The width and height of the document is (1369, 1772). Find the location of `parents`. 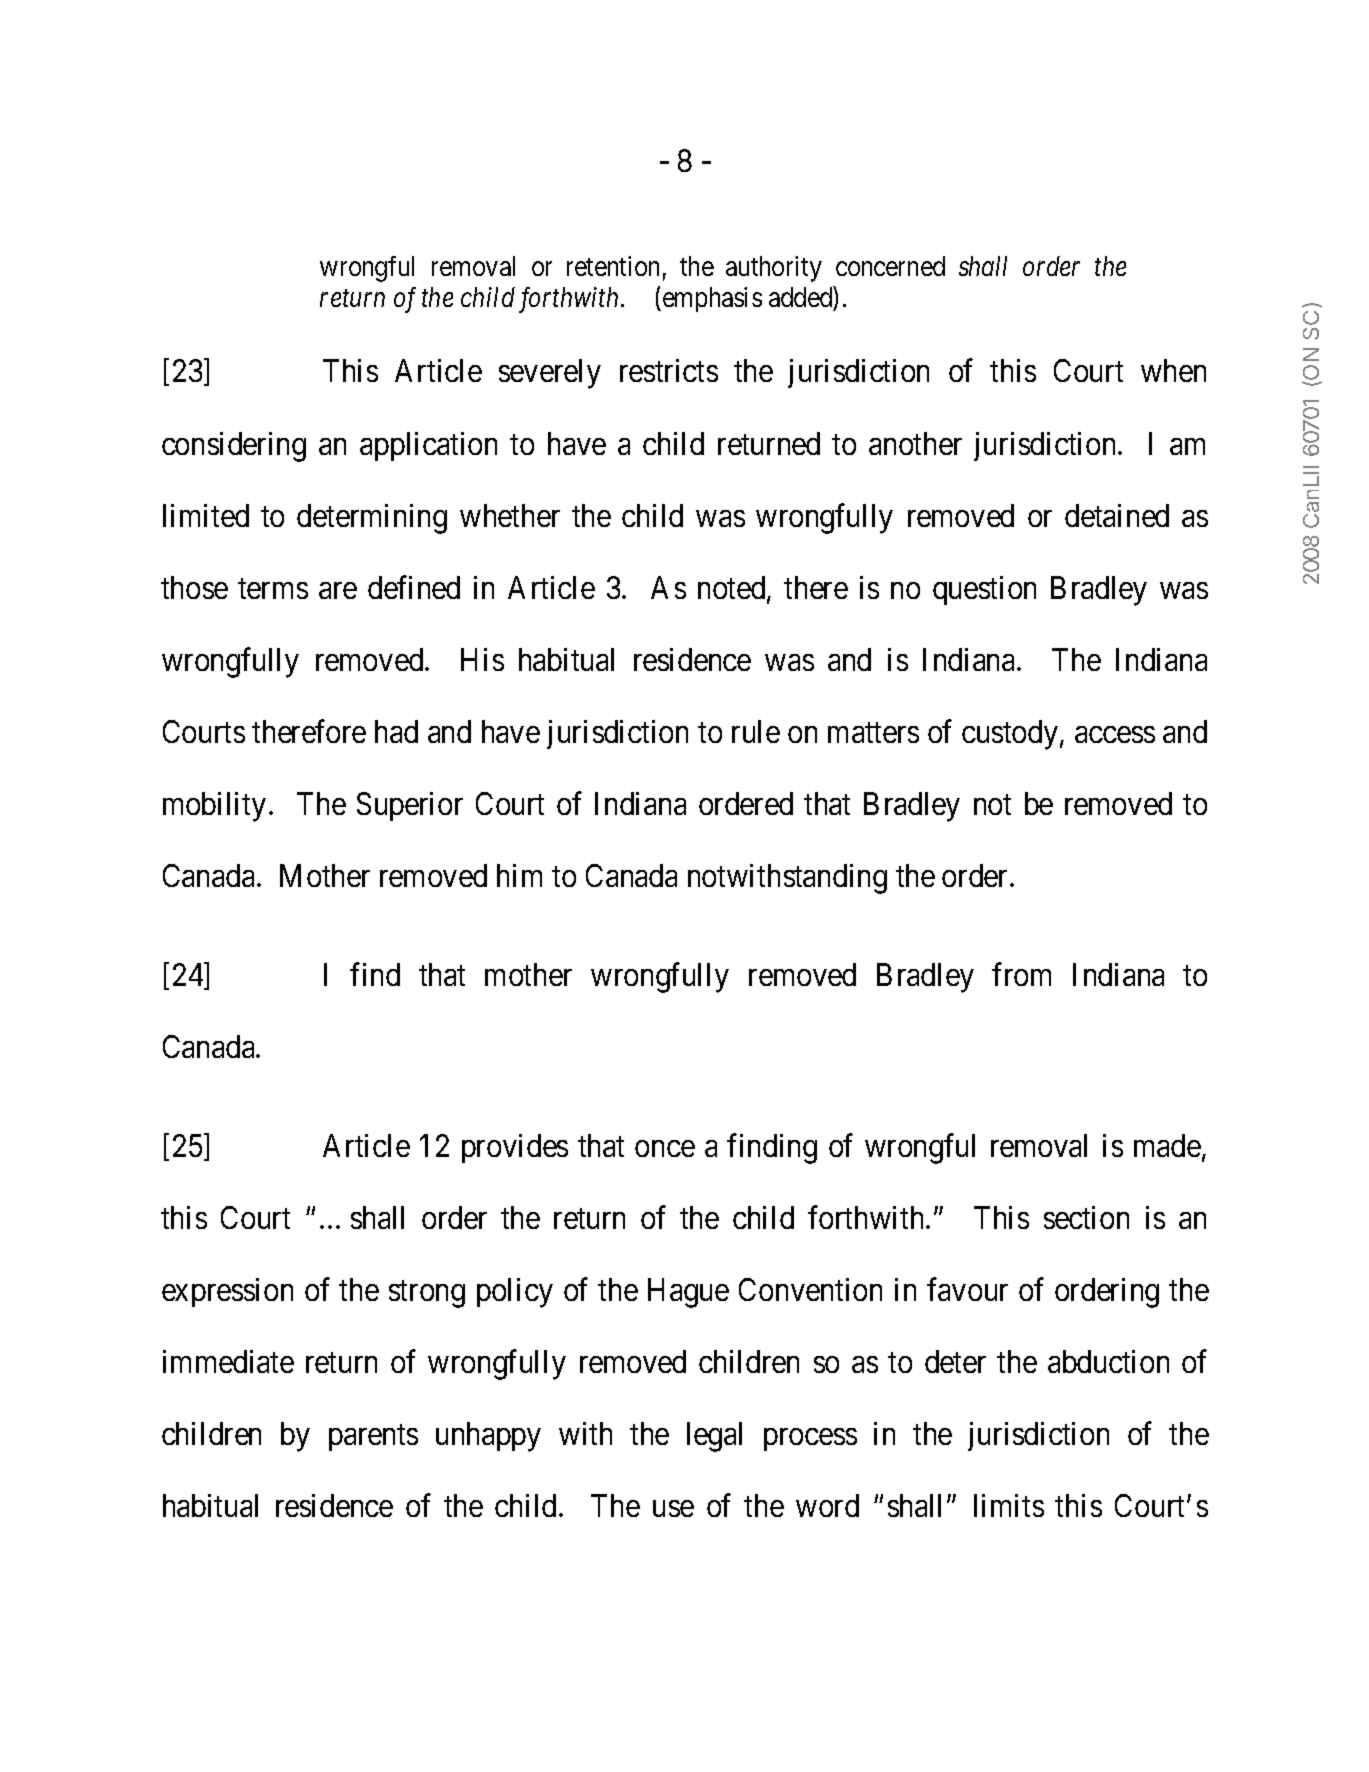

parents is located at coordinates (373, 1438).
